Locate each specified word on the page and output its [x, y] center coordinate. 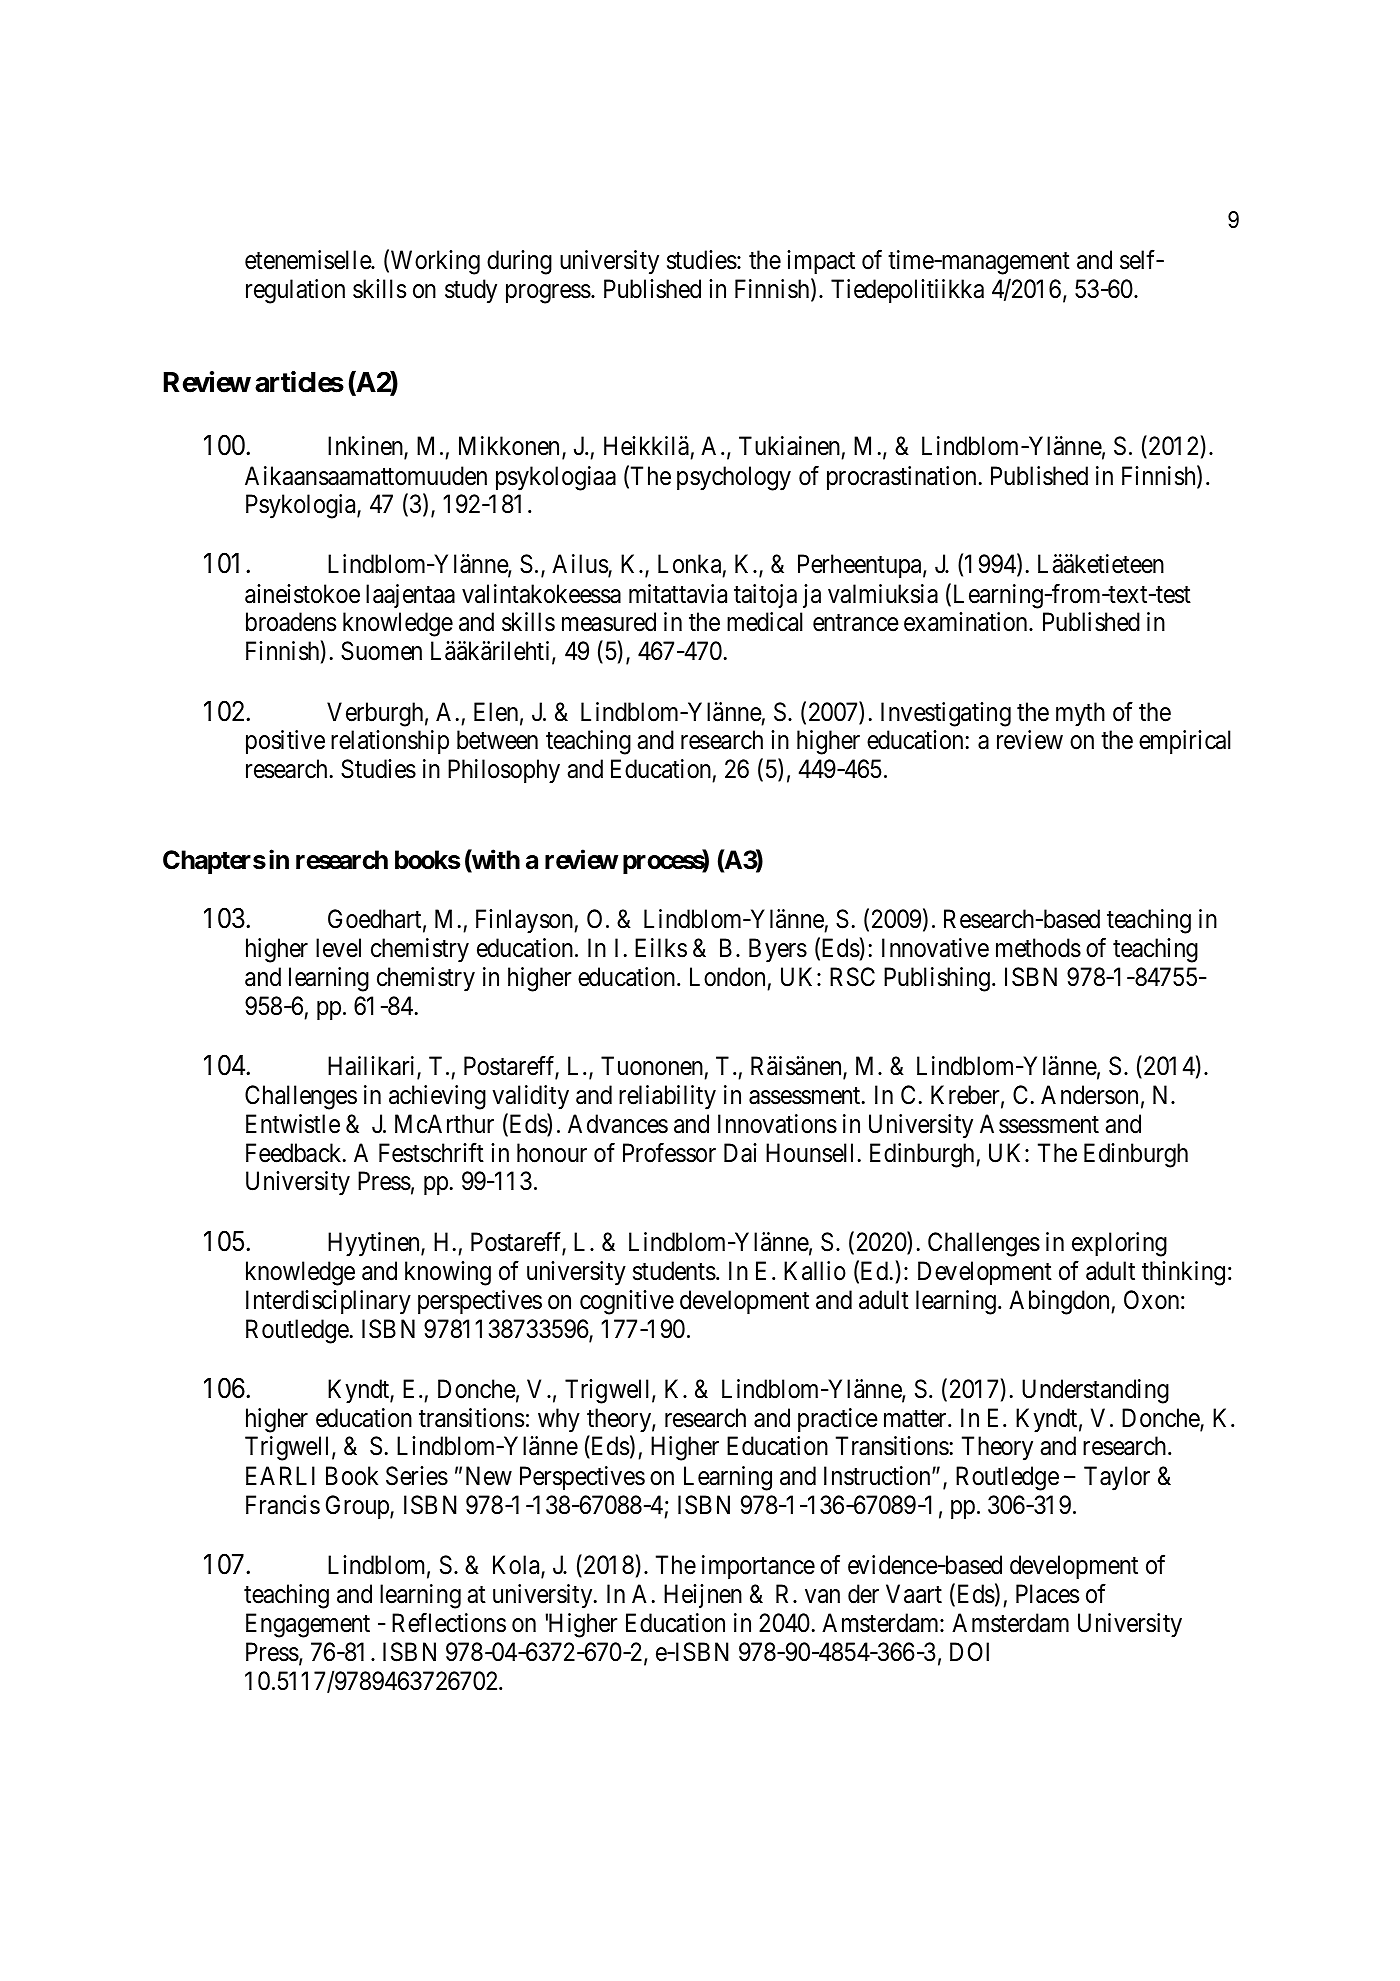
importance [758, 1567]
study [471, 291]
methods [1038, 948]
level [338, 948]
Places [1047, 1594]
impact [821, 262]
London [727, 977]
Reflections [449, 1623]
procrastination [901, 478]
